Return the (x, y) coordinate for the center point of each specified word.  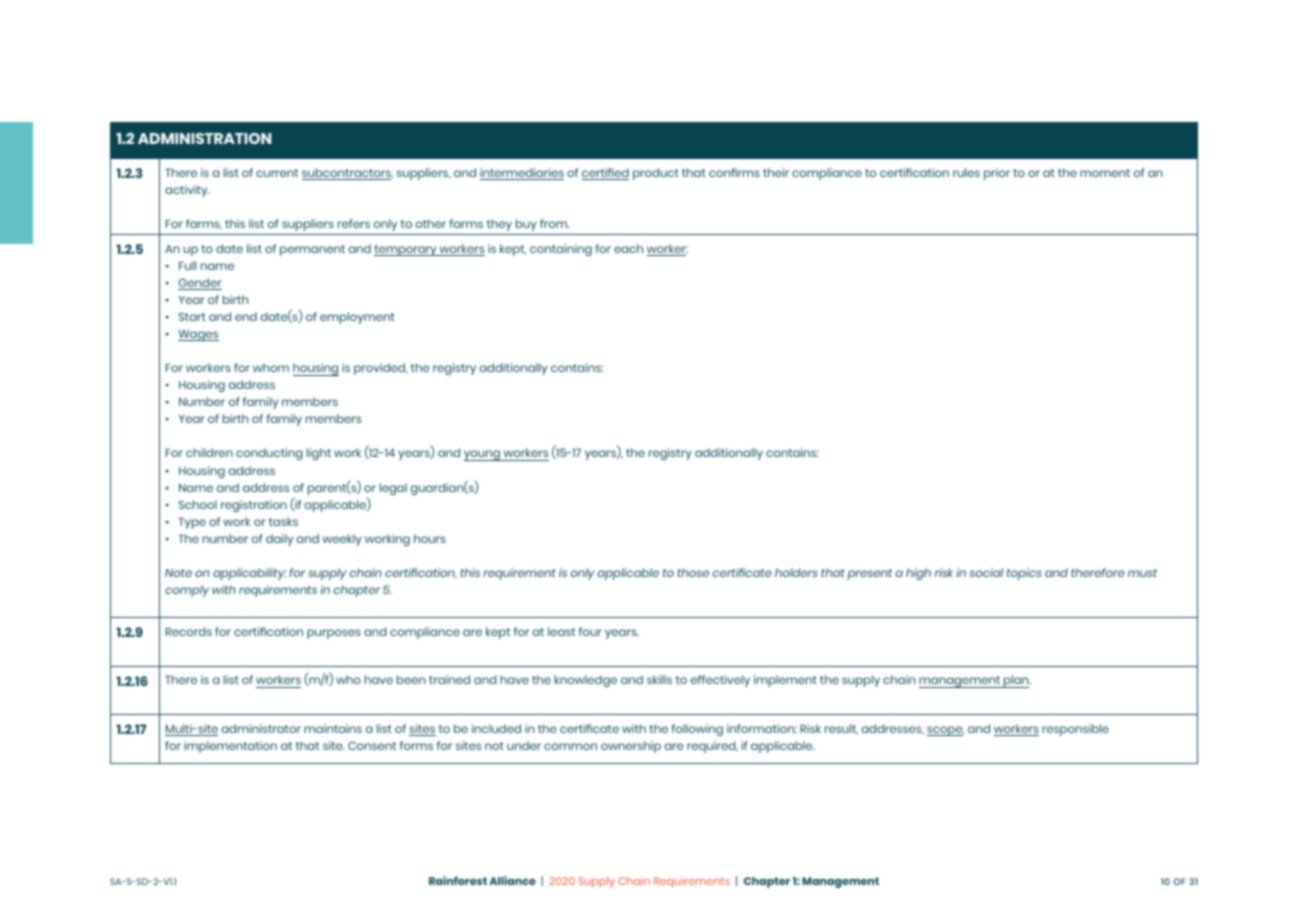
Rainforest (458, 880)
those (693, 572)
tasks (283, 521)
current (277, 173)
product (656, 174)
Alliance (513, 880)
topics (1024, 574)
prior (997, 174)
